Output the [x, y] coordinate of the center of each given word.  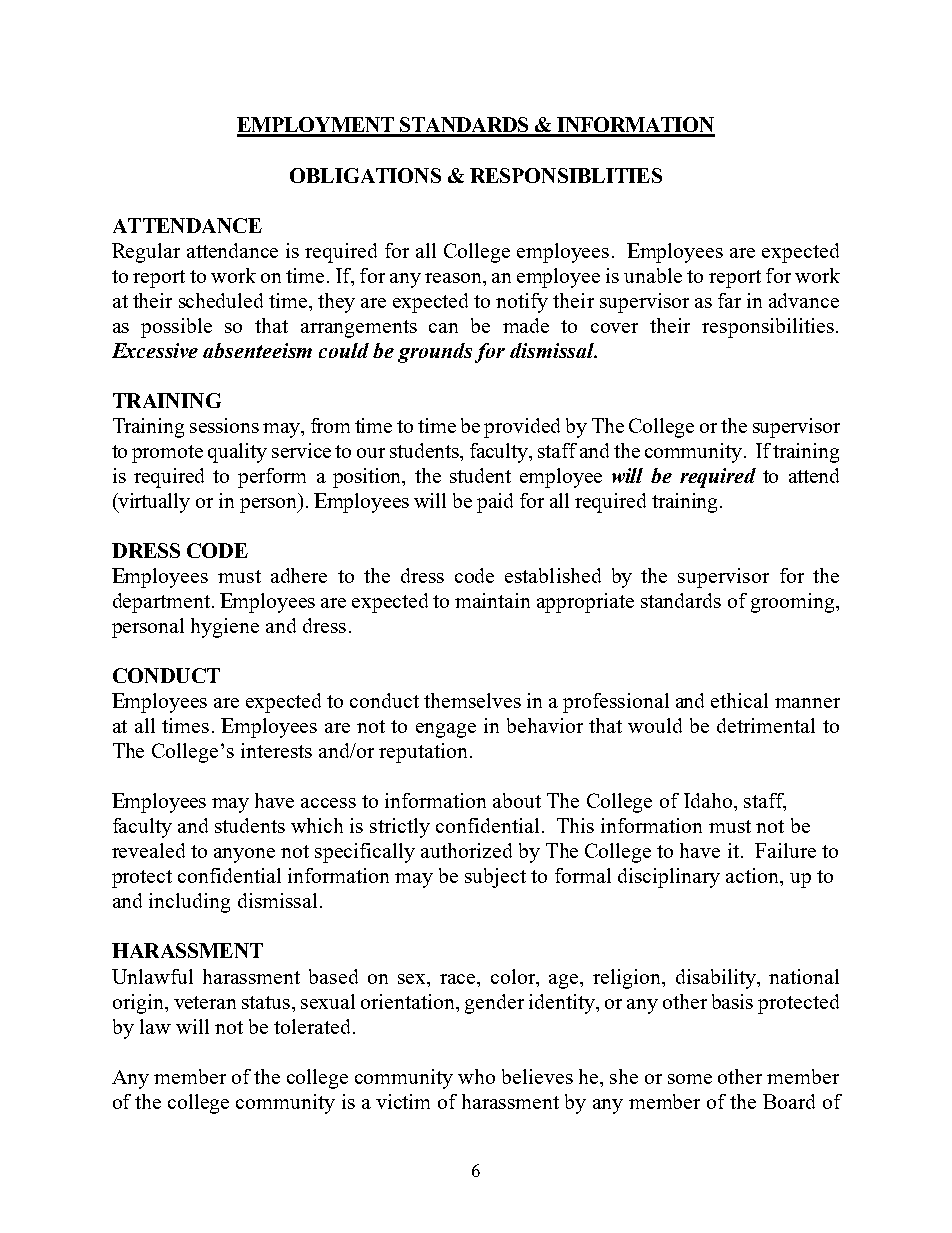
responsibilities [768, 328]
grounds [435, 353]
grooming [794, 603]
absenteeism [257, 350]
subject [495, 878]
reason [454, 278]
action [753, 875]
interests [276, 750]
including [189, 903]
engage [446, 730]
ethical [739, 700]
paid [495, 503]
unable [653, 275]
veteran [205, 1002]
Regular [146, 253]
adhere [299, 575]
